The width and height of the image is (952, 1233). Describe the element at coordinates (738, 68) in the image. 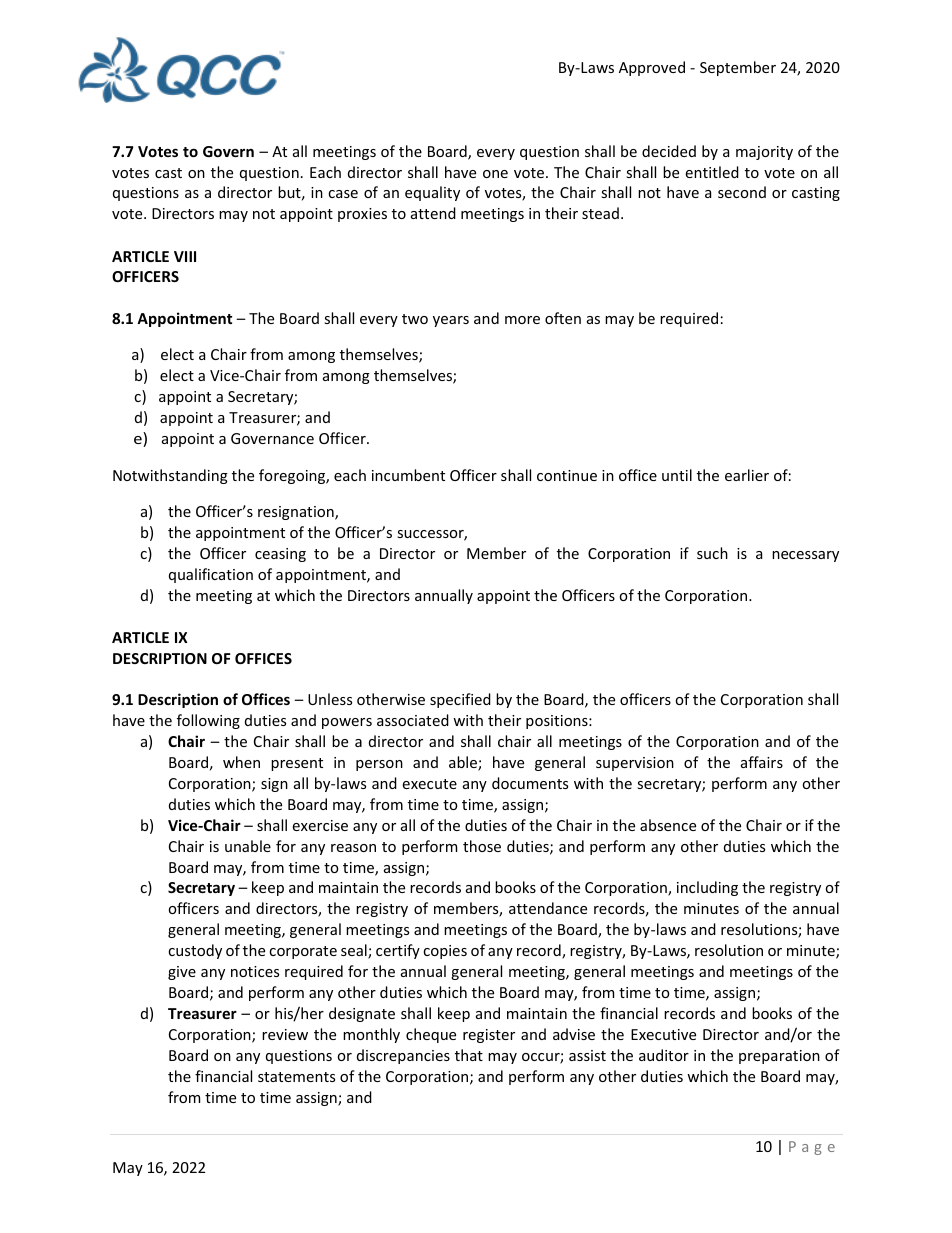

I see `September` at that location.
